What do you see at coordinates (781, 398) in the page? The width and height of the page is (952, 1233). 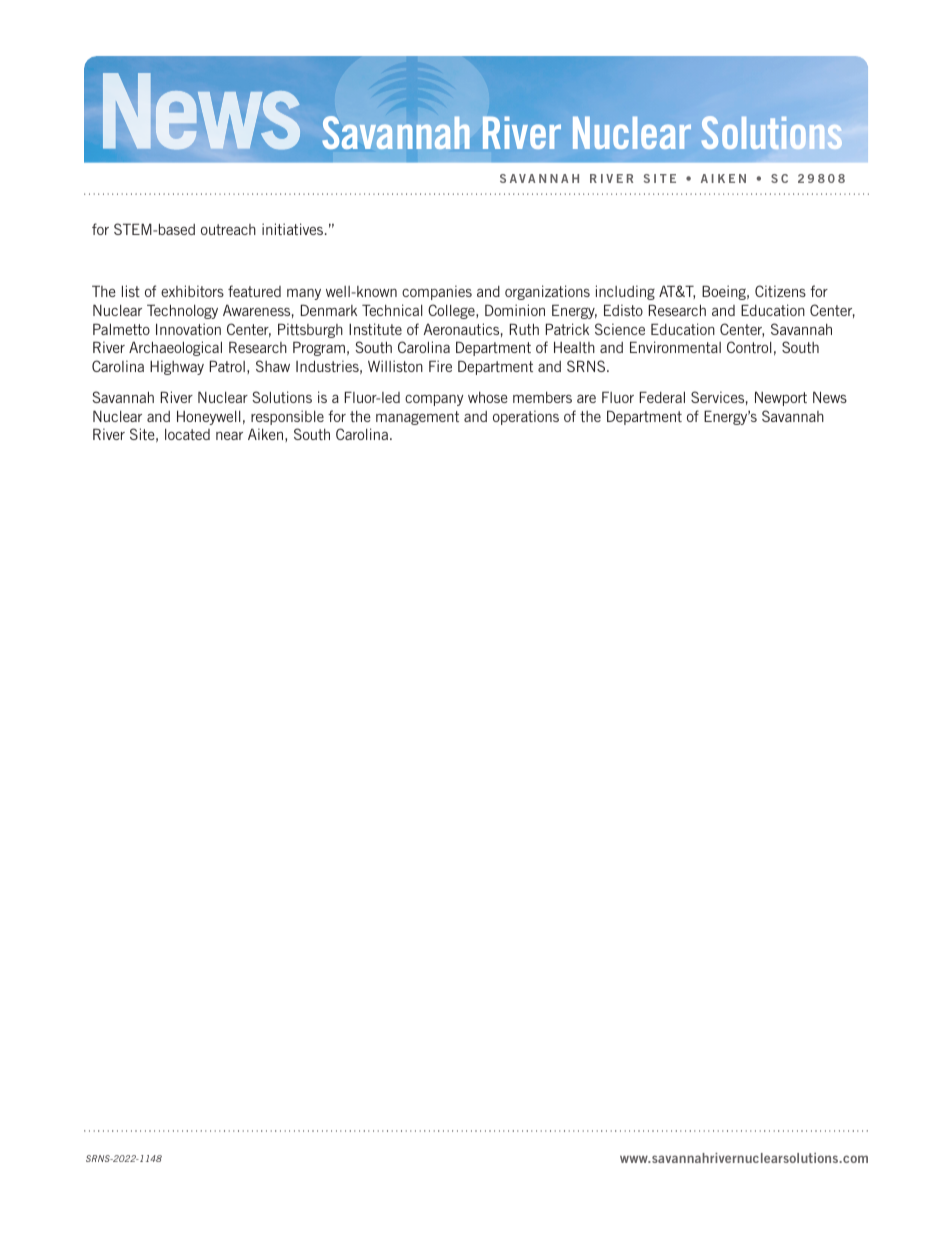 I see `Newport` at bounding box center [781, 398].
